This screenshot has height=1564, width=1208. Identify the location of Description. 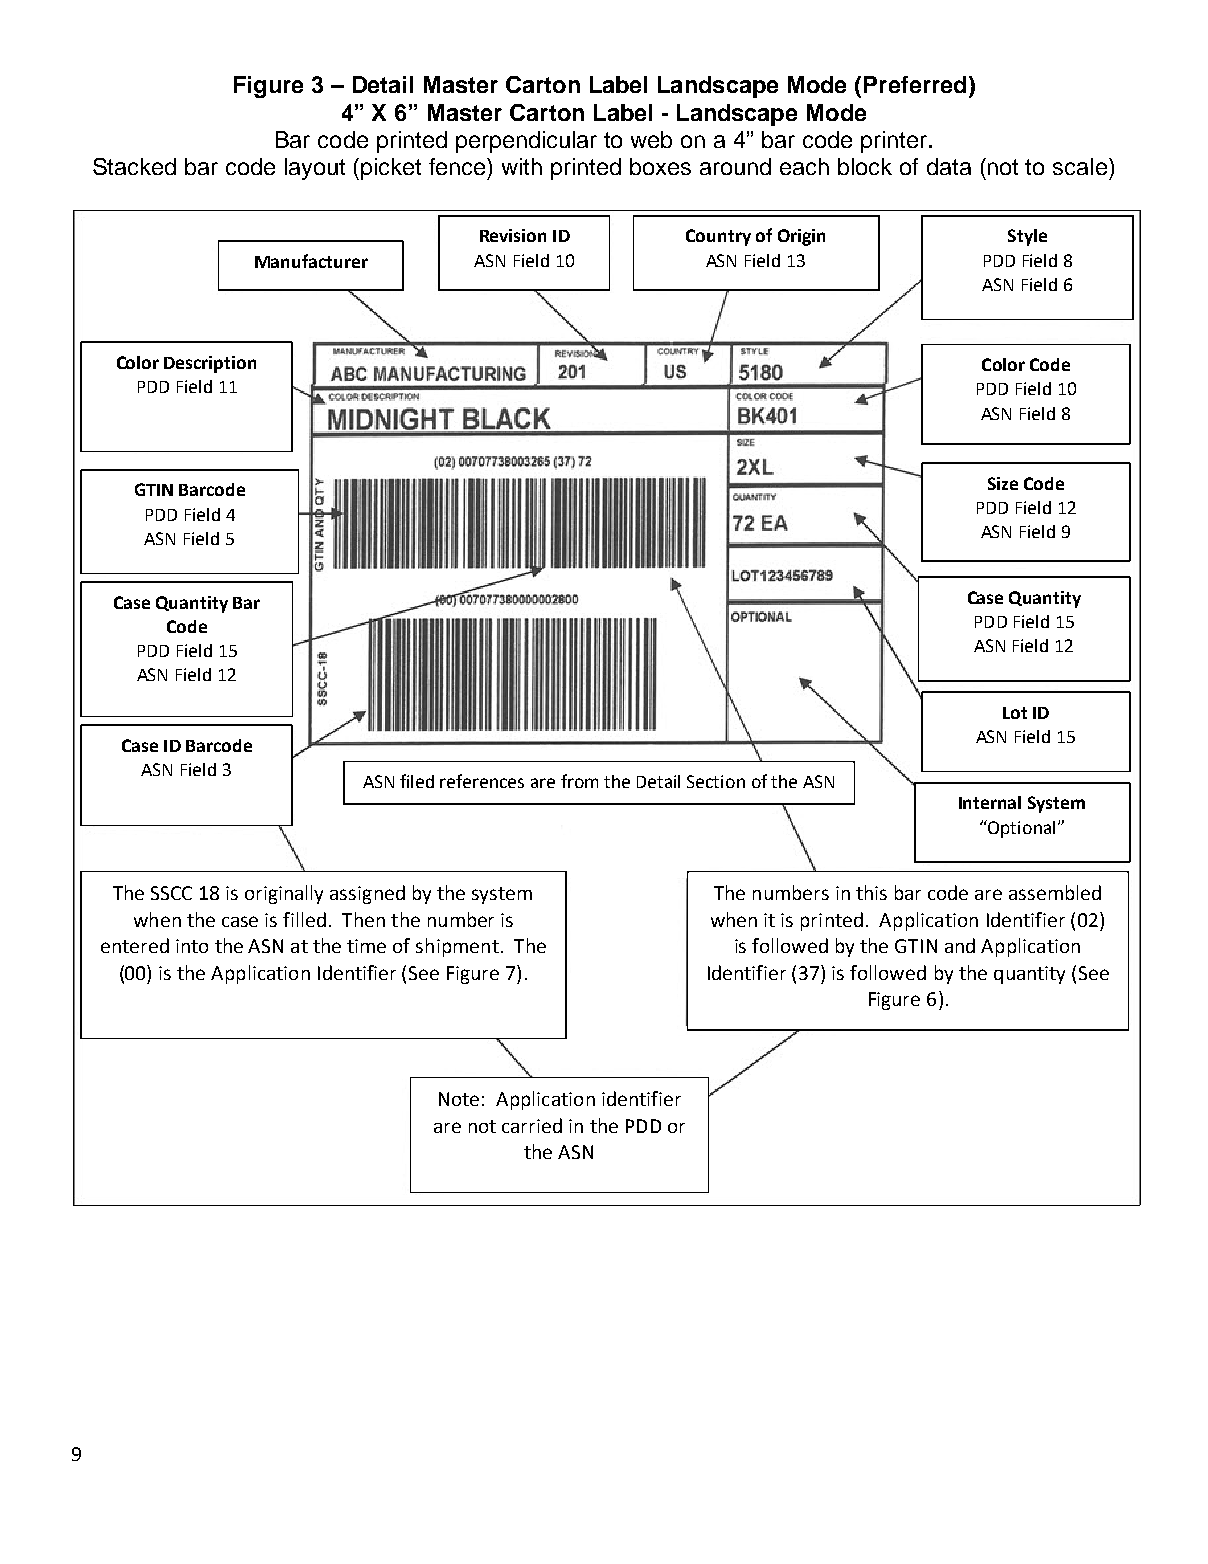
(210, 364).
